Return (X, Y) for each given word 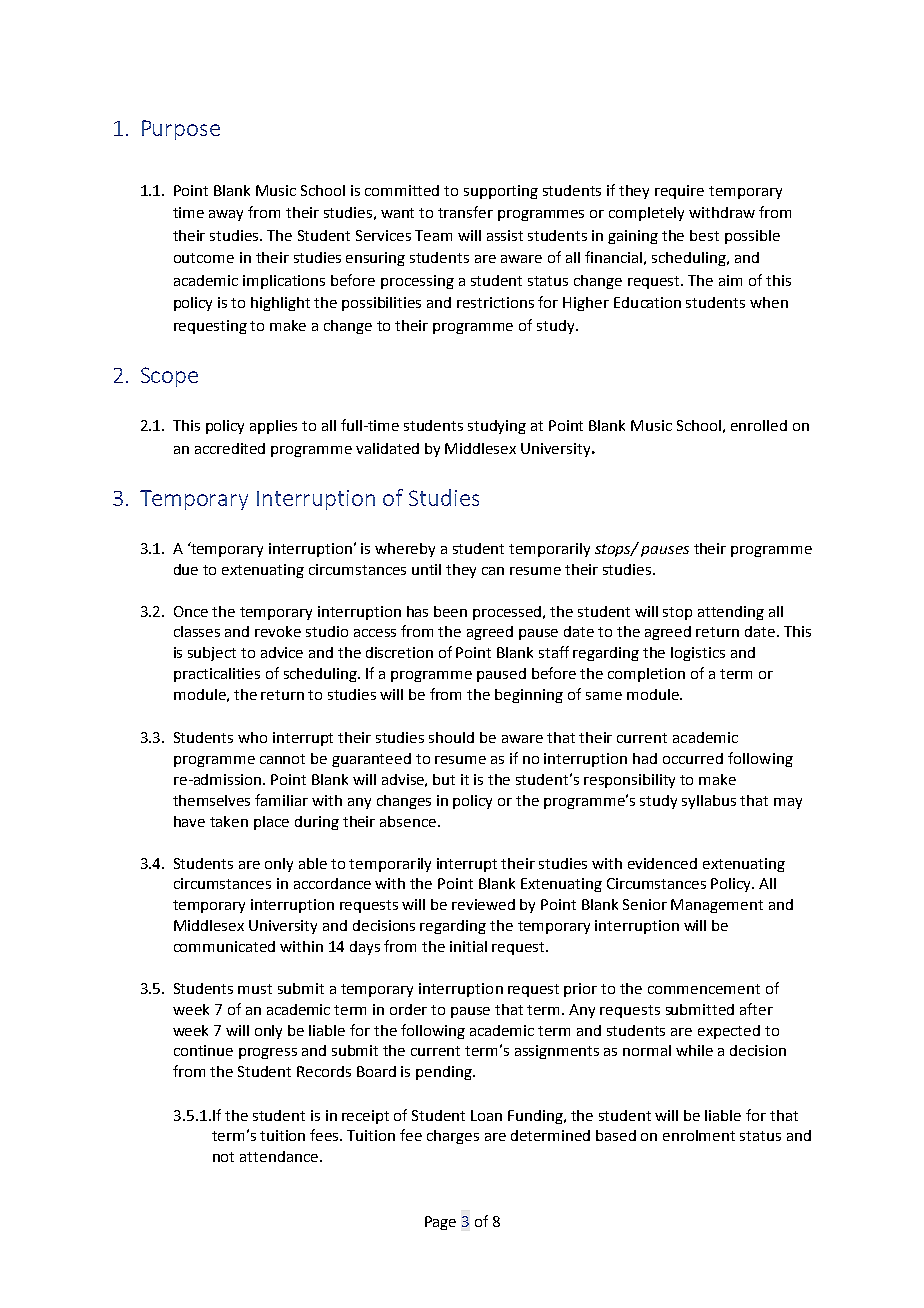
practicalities (217, 675)
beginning (529, 696)
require (679, 192)
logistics (698, 654)
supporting (501, 192)
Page (440, 1223)
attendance (280, 1156)
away (226, 215)
